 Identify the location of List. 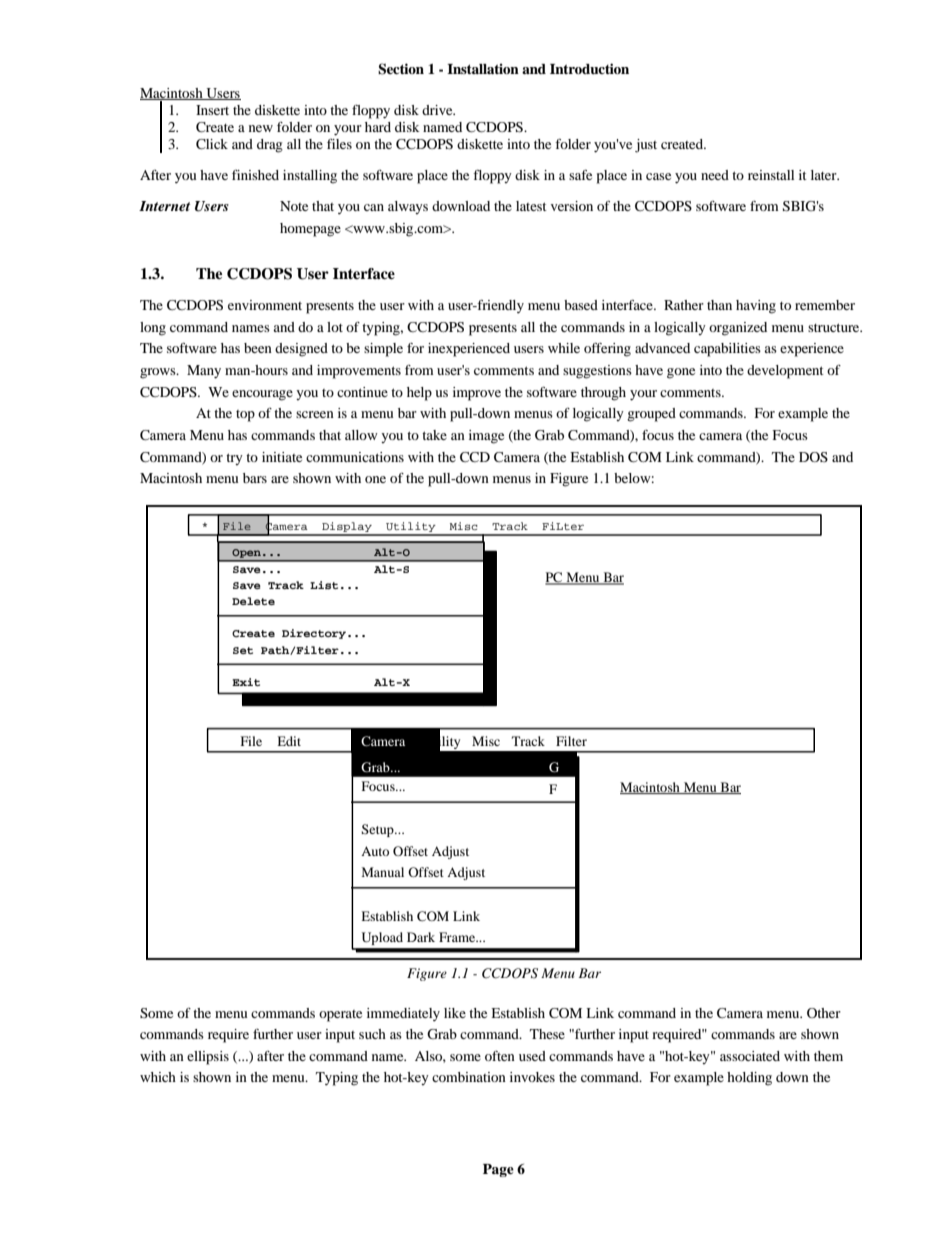
(324, 585).
